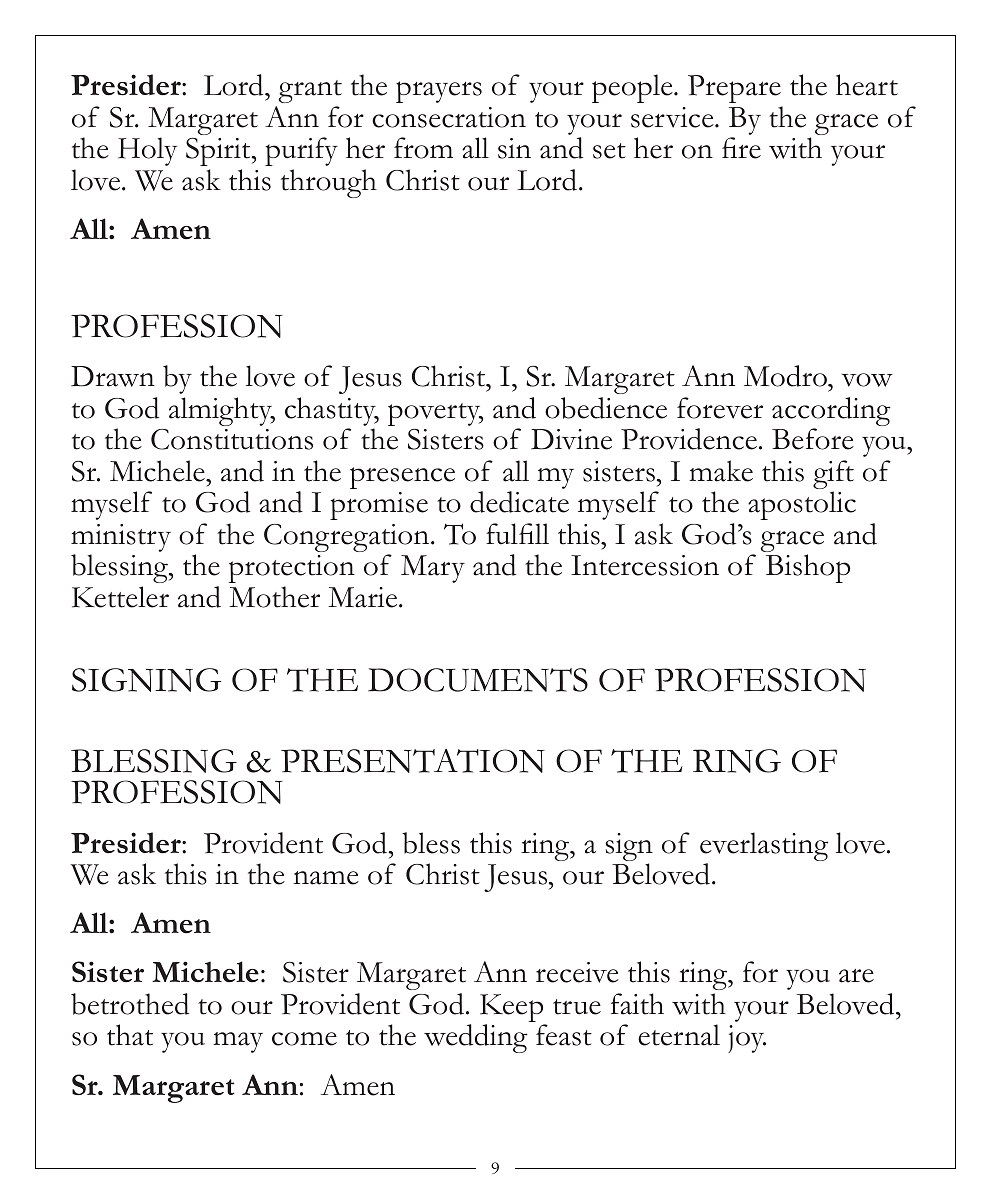 Image resolution: width=991 pixels, height=1204 pixels. What do you see at coordinates (232, 439) in the image?
I see `Constitutions` at bounding box center [232, 439].
